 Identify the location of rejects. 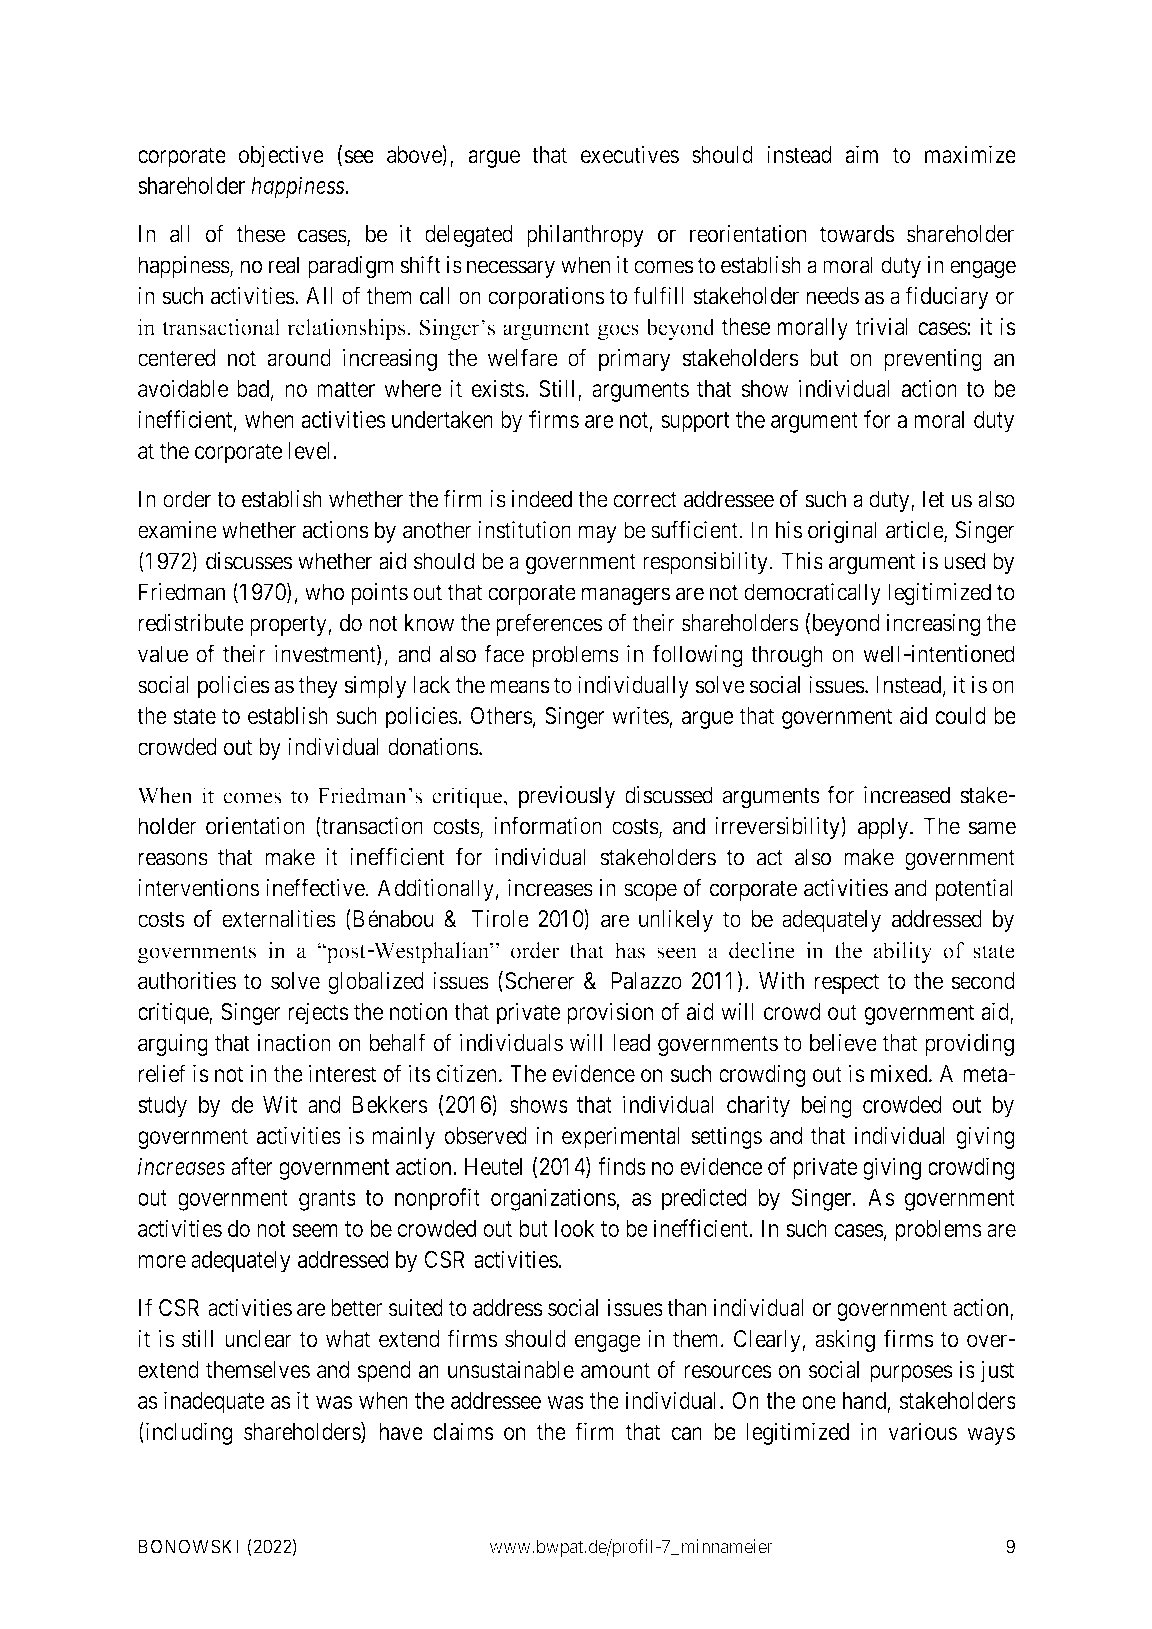
(318, 1013).
